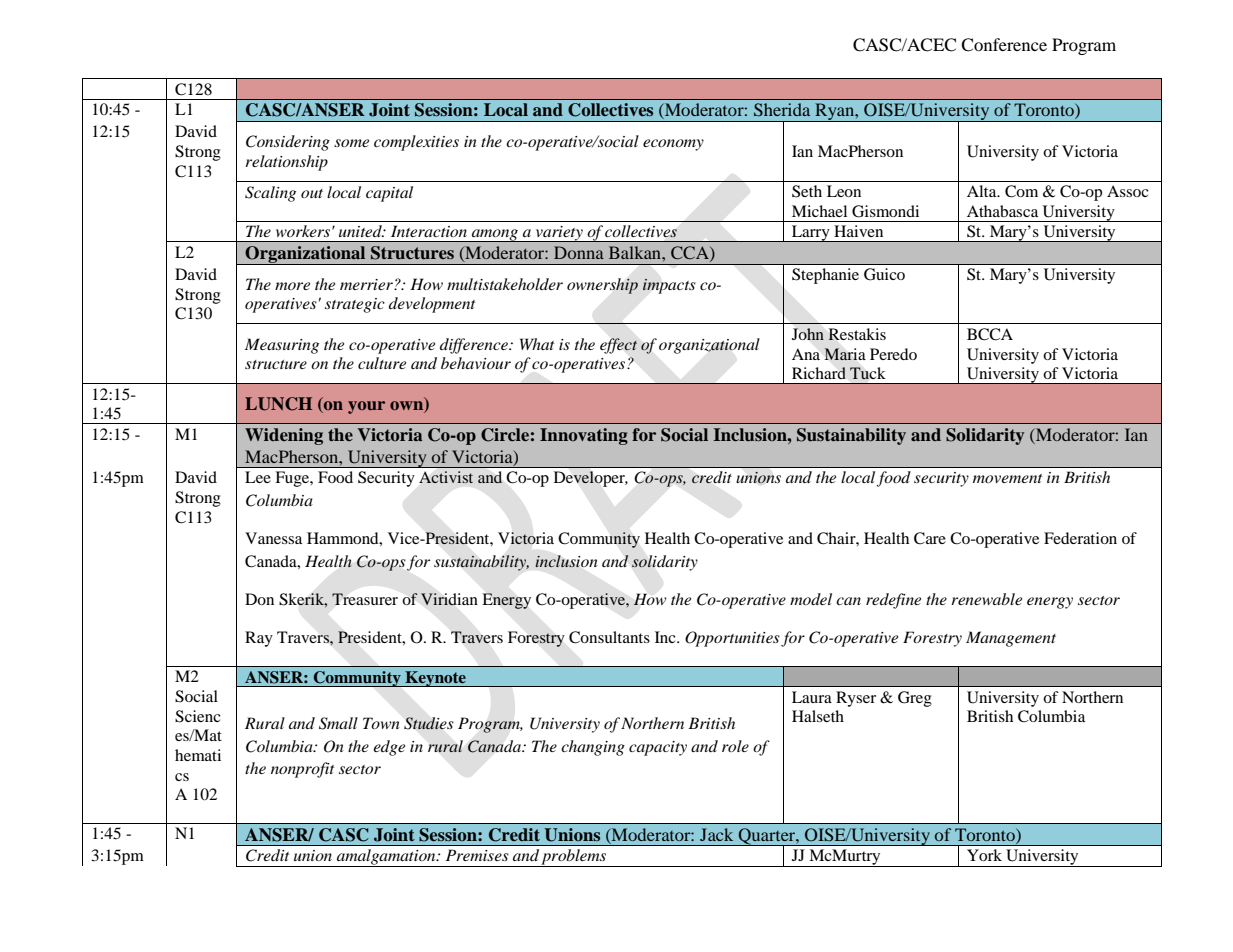  I want to click on amalgamation, so click(386, 858).
